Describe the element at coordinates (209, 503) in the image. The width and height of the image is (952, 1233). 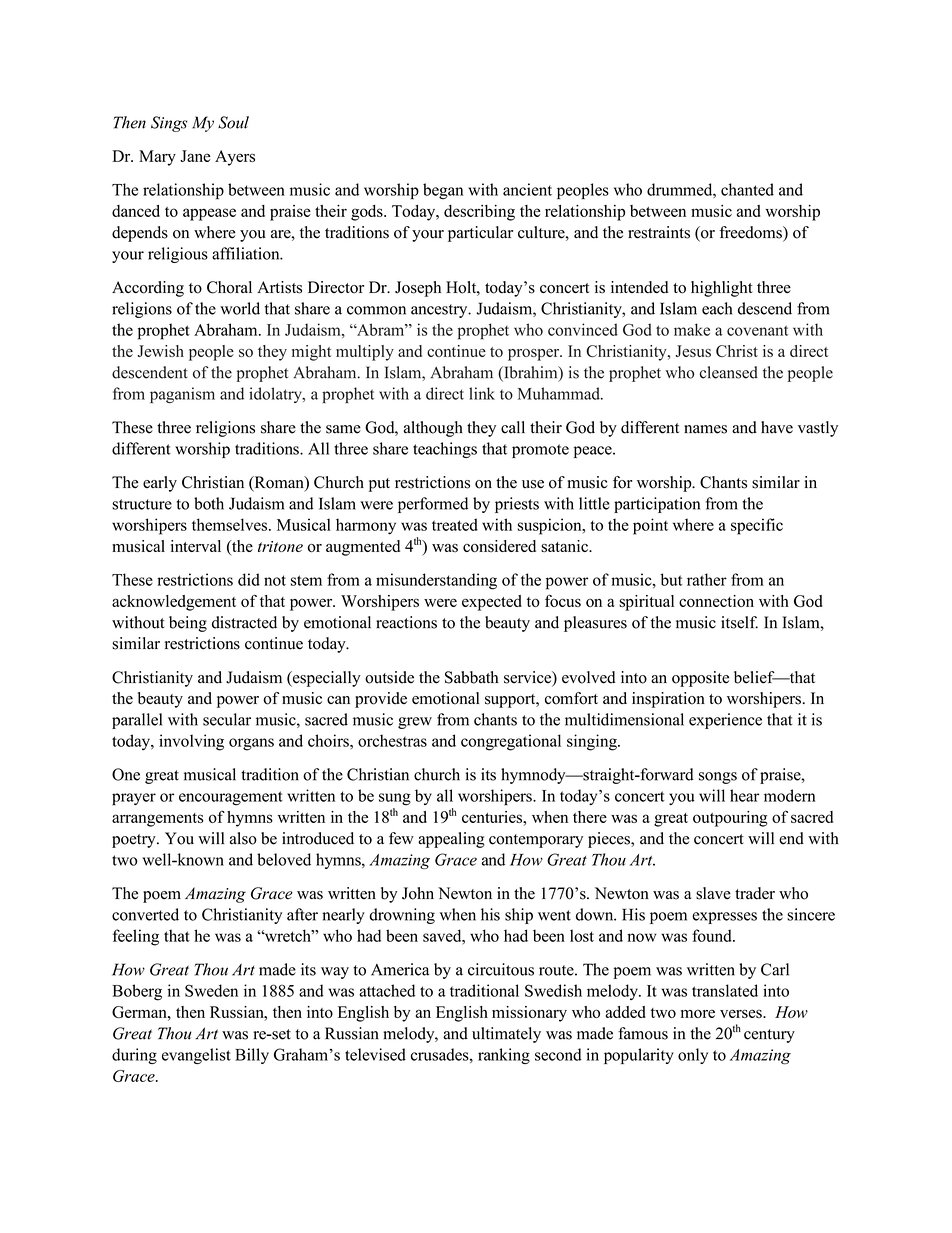
I see `both` at that location.
